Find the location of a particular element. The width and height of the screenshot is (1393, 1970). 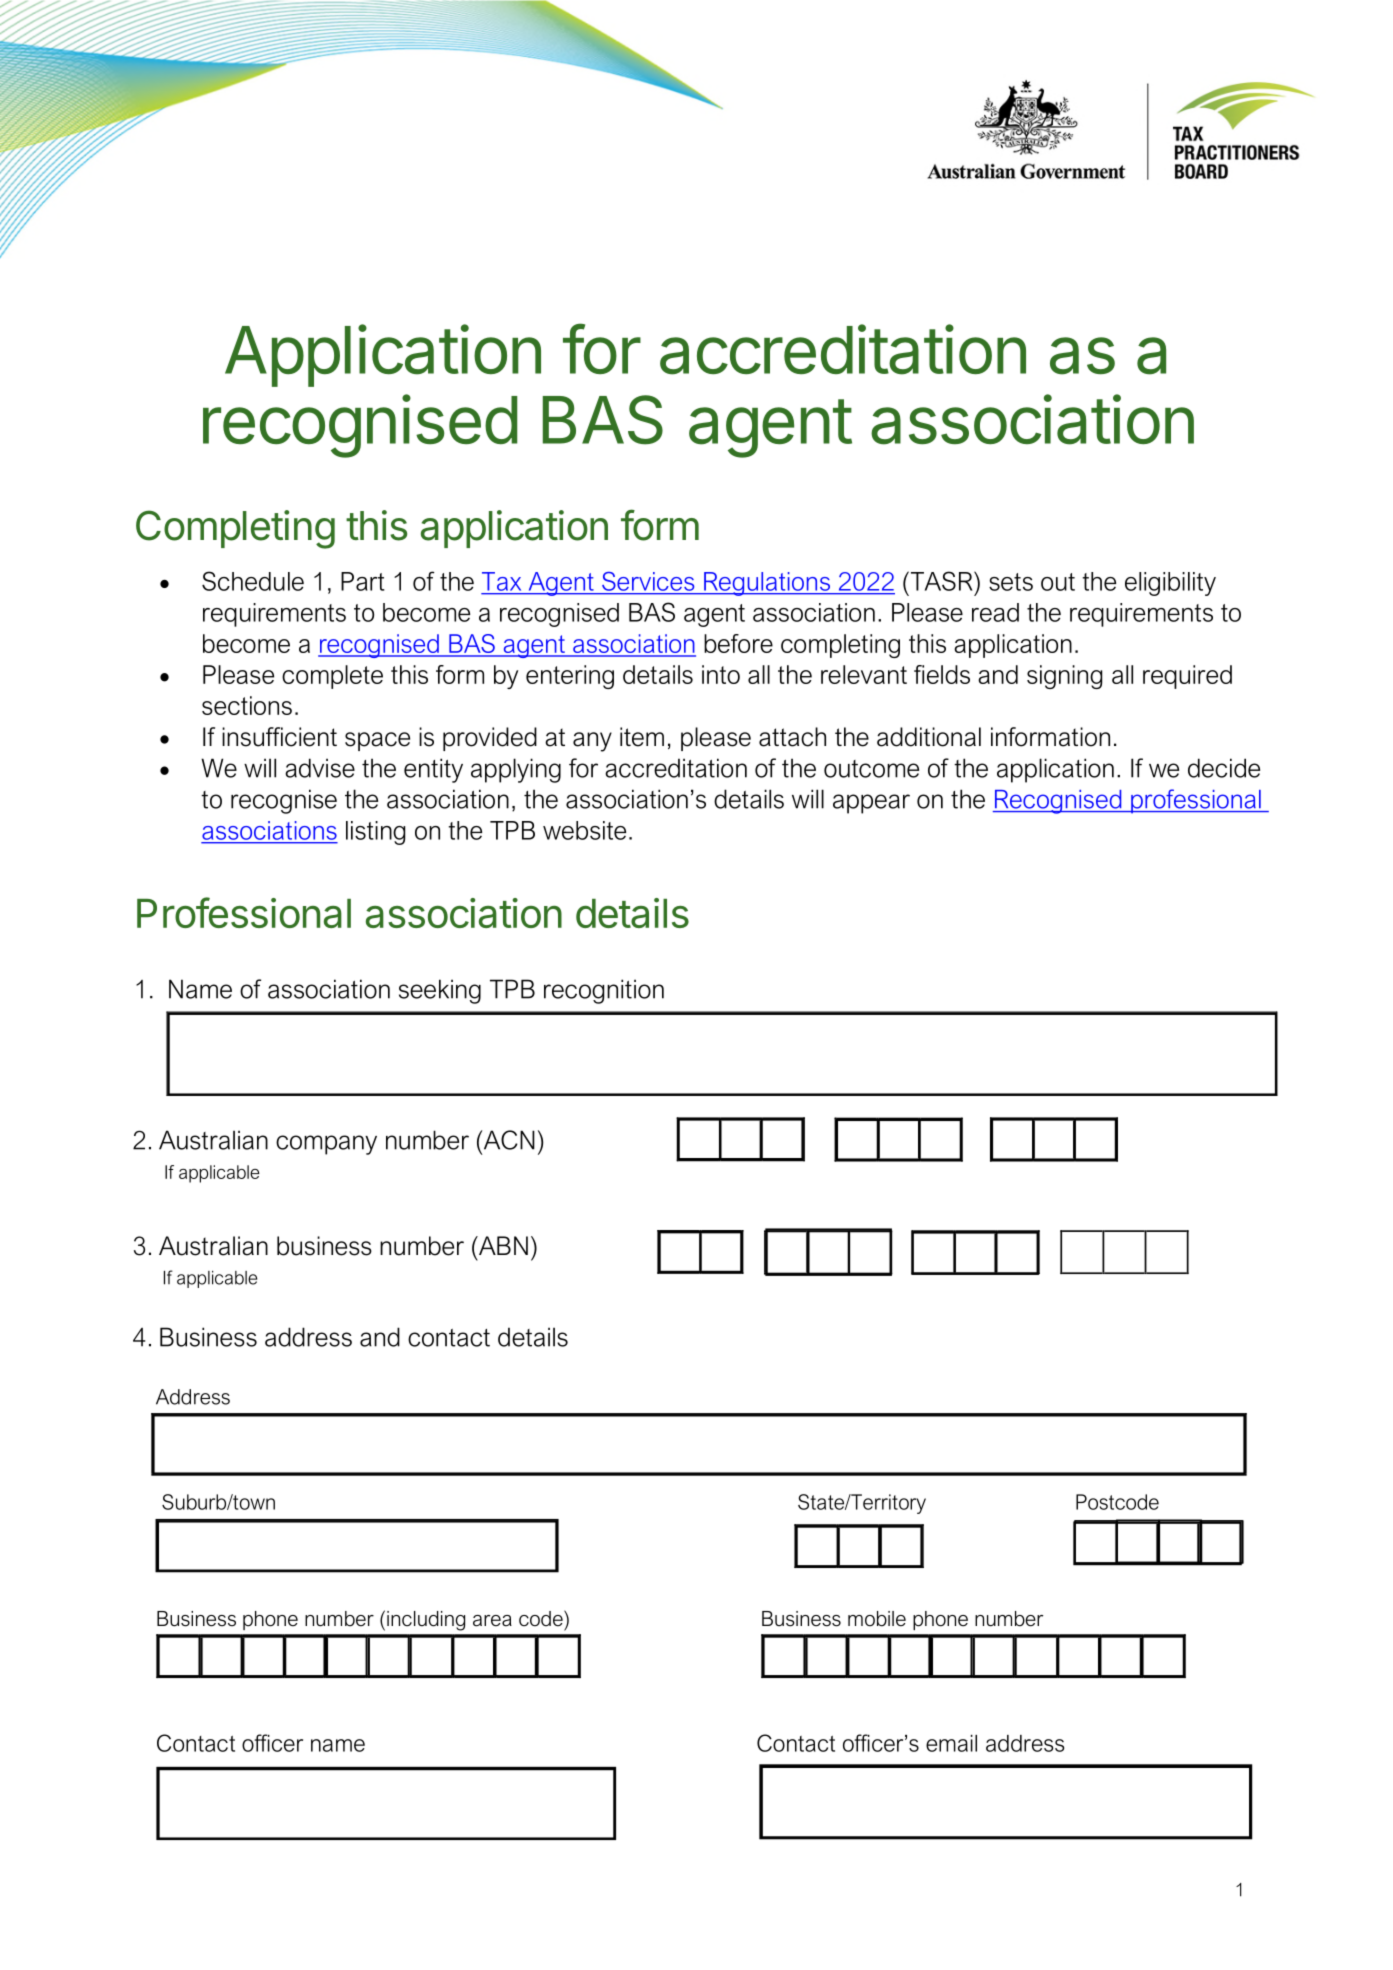

including is located at coordinates (426, 1621).
